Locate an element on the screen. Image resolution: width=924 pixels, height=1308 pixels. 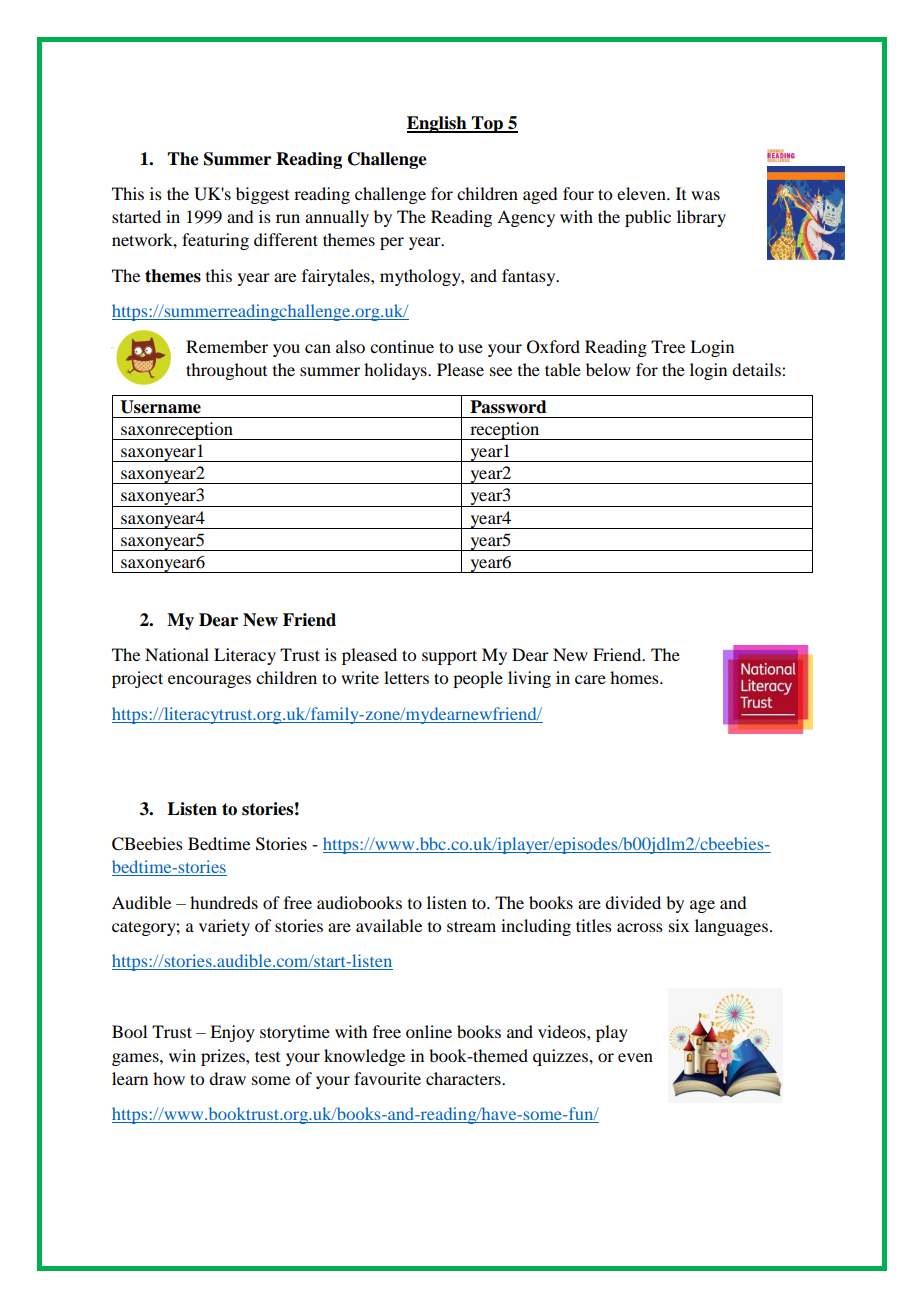
homes is located at coordinates (635, 677).
